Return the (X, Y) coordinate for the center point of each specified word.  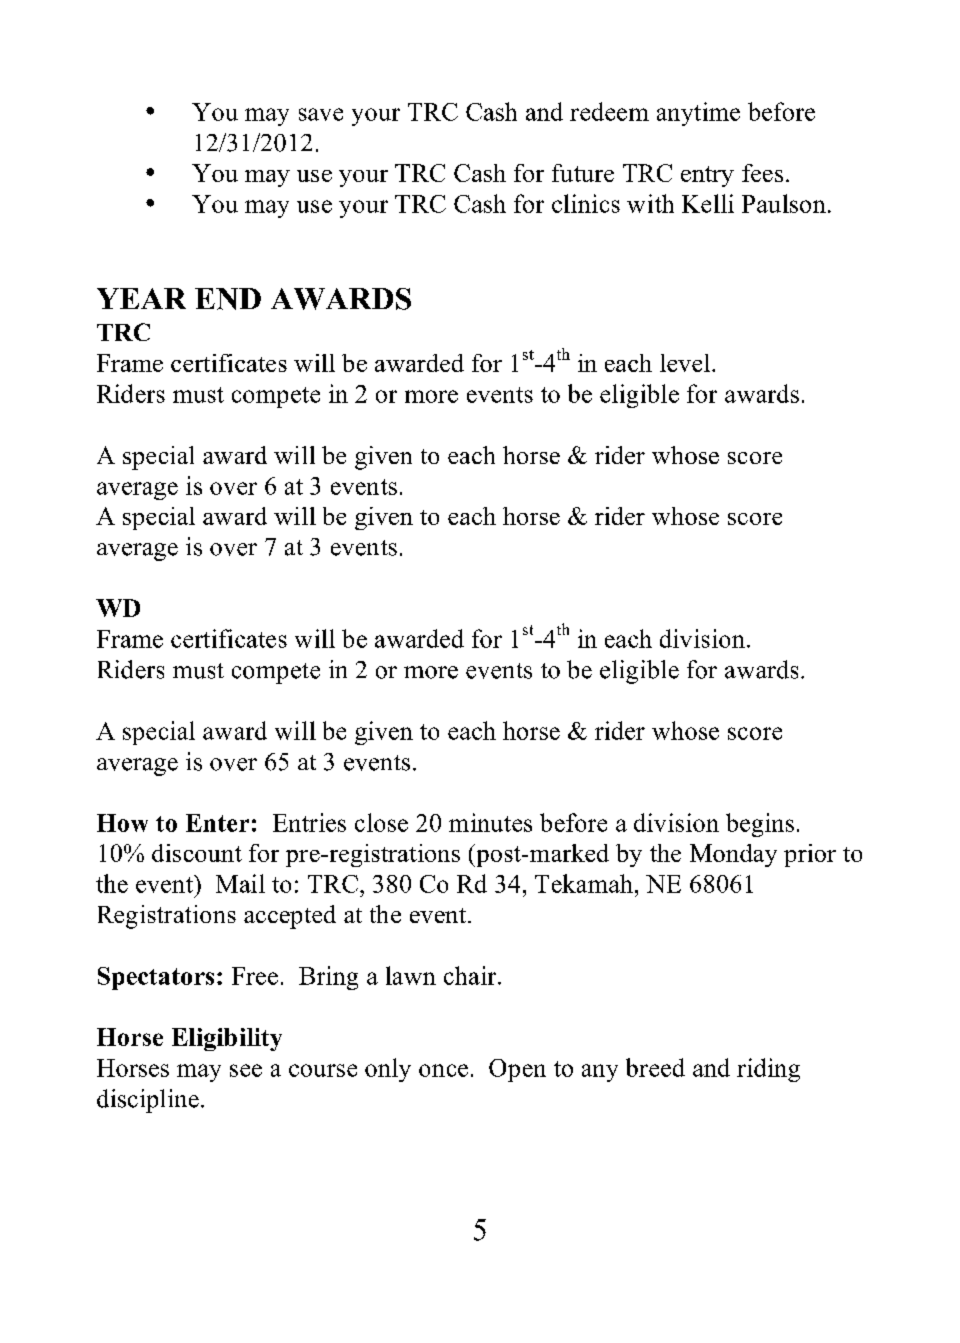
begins (760, 825)
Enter (217, 823)
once (443, 1070)
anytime (698, 114)
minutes (490, 822)
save (321, 114)
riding (768, 1070)
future (583, 173)
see (246, 1070)
